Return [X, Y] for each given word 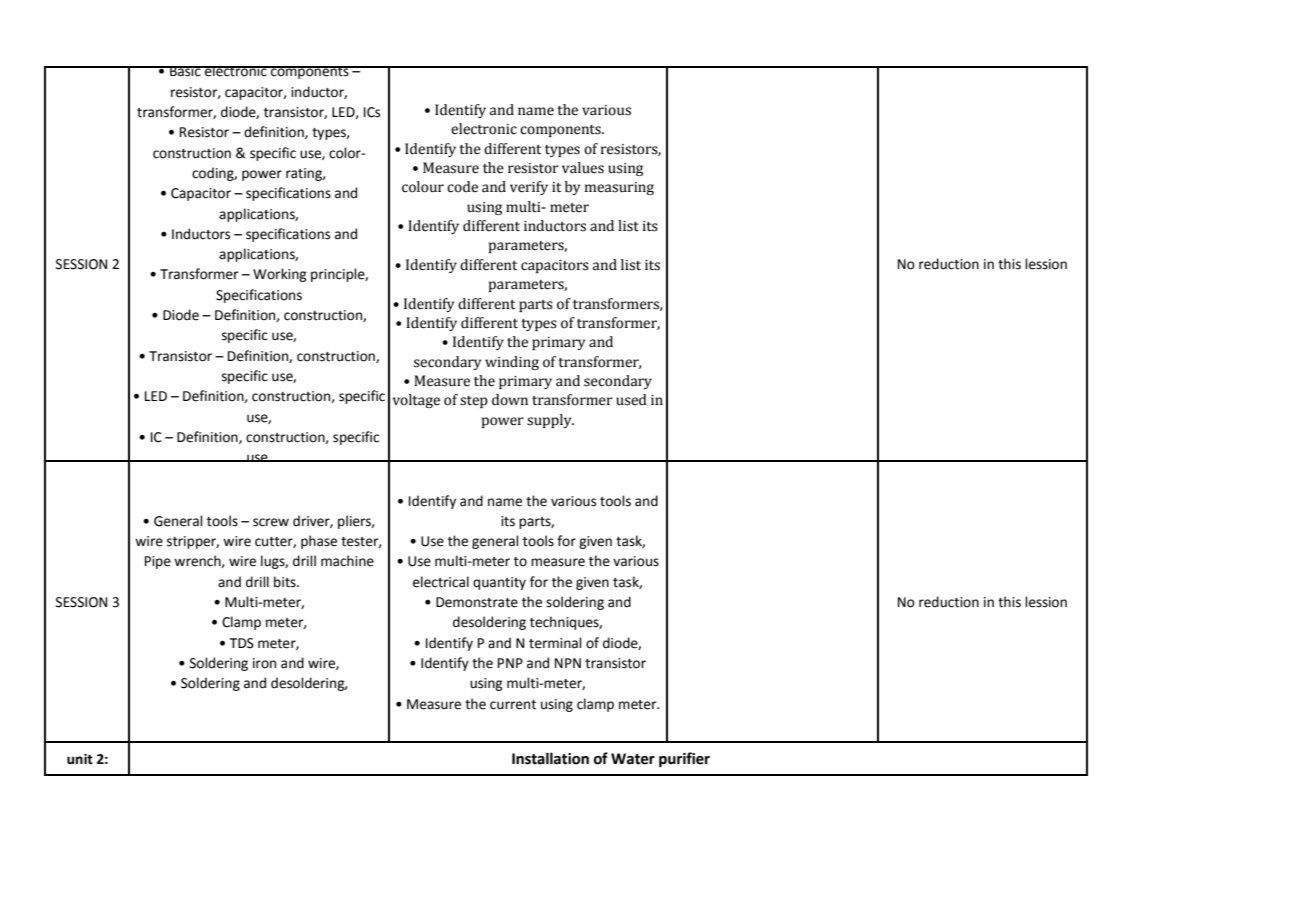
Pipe [158, 562]
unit [80, 759]
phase [319, 542]
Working [280, 275]
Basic [185, 71]
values [583, 168]
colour [423, 187]
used [631, 400]
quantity [499, 583]
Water [633, 759]
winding [512, 363]
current [513, 705]
